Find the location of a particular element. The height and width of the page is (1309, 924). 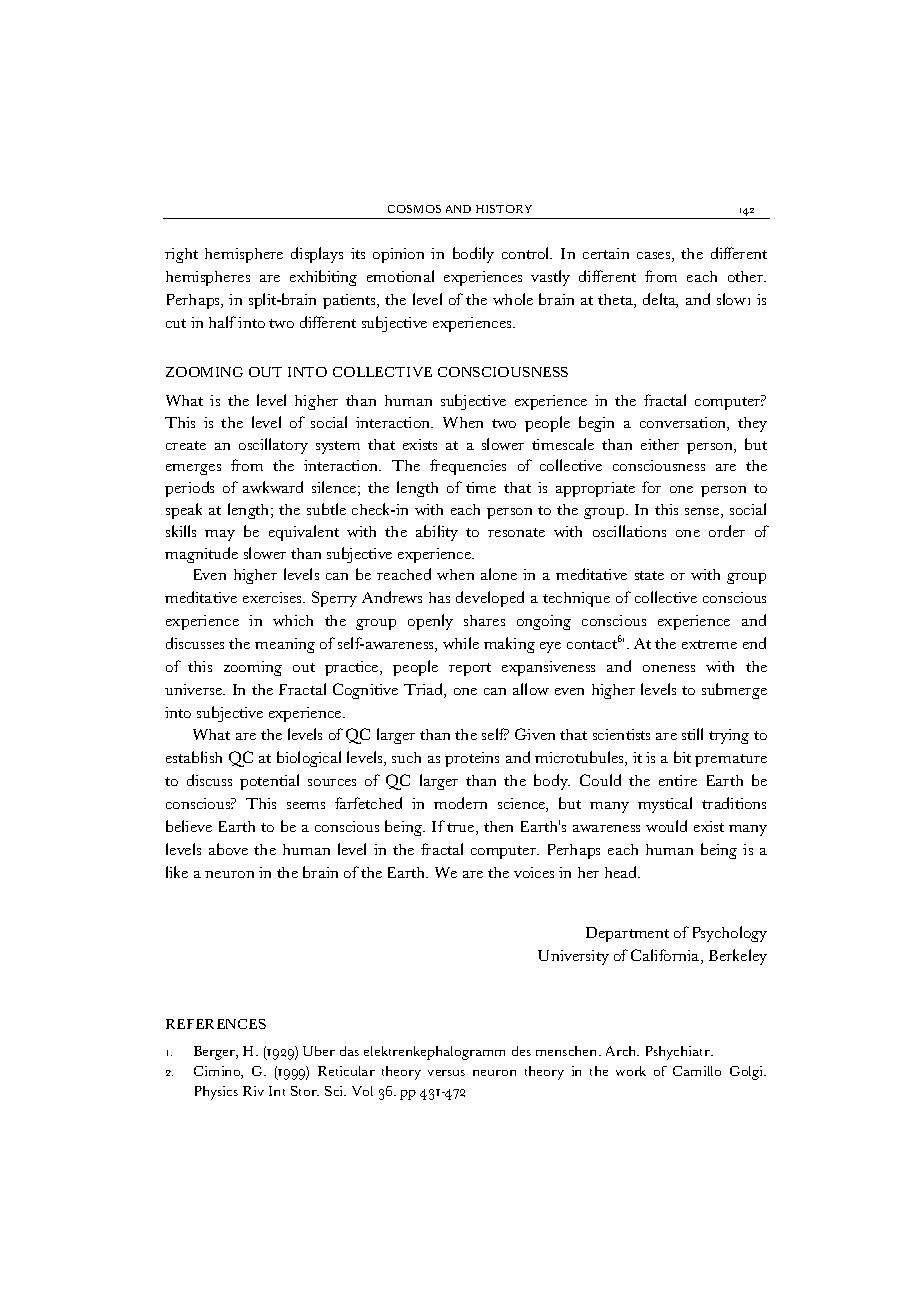

other is located at coordinates (747, 276).
